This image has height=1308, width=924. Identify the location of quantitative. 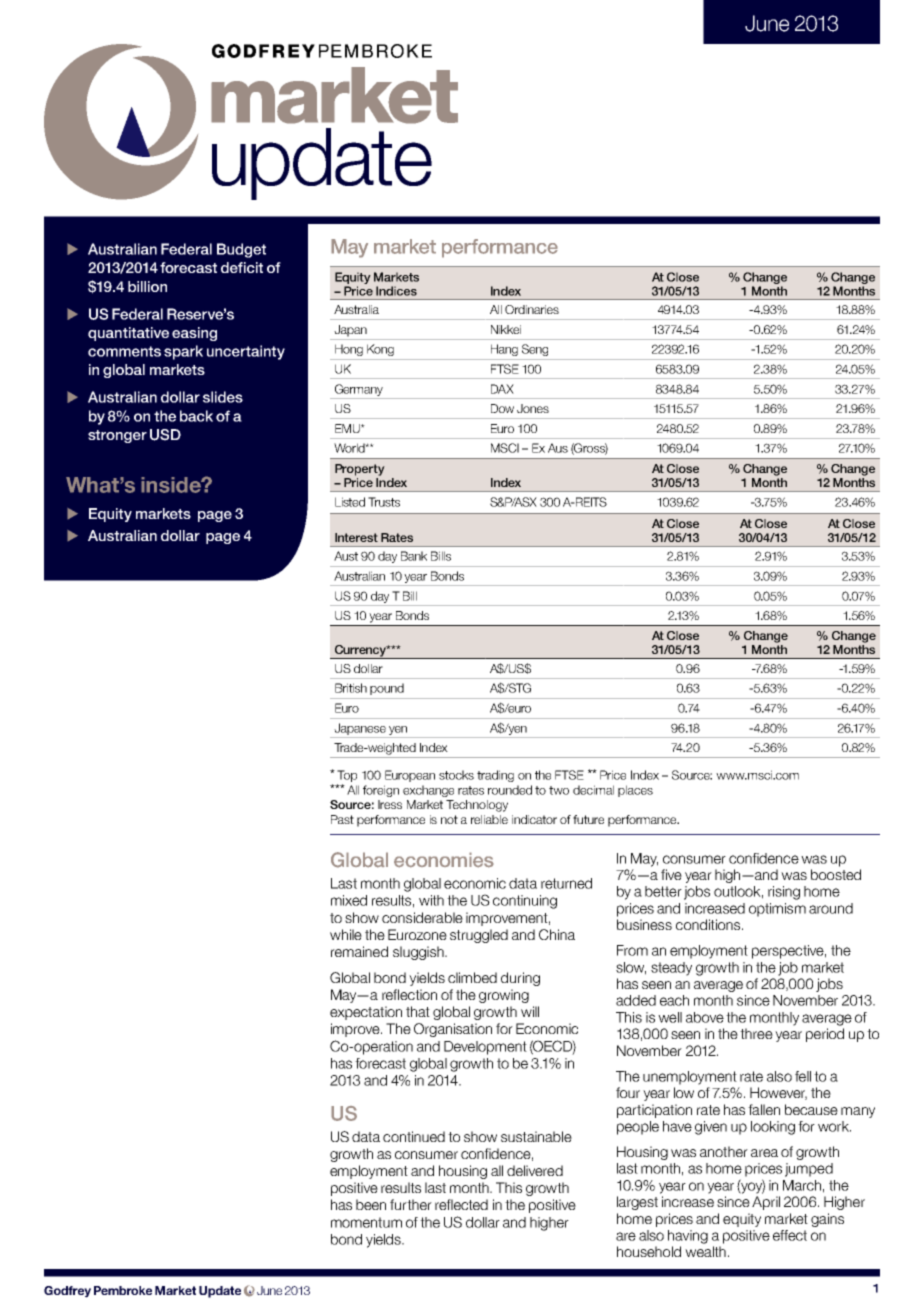
(128, 334).
